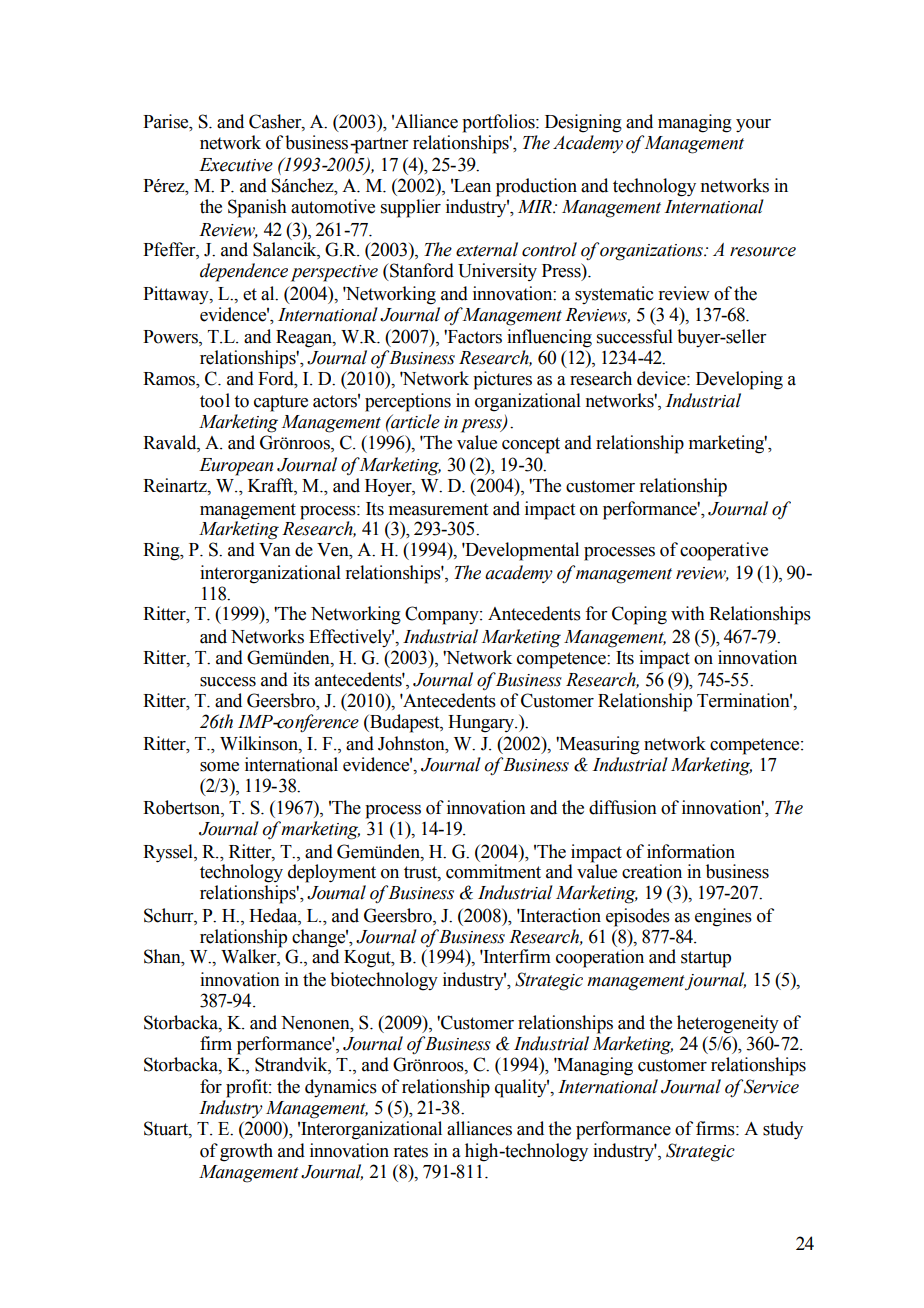 The height and width of the screenshot is (1308, 924). I want to click on Executive, so click(236, 165).
